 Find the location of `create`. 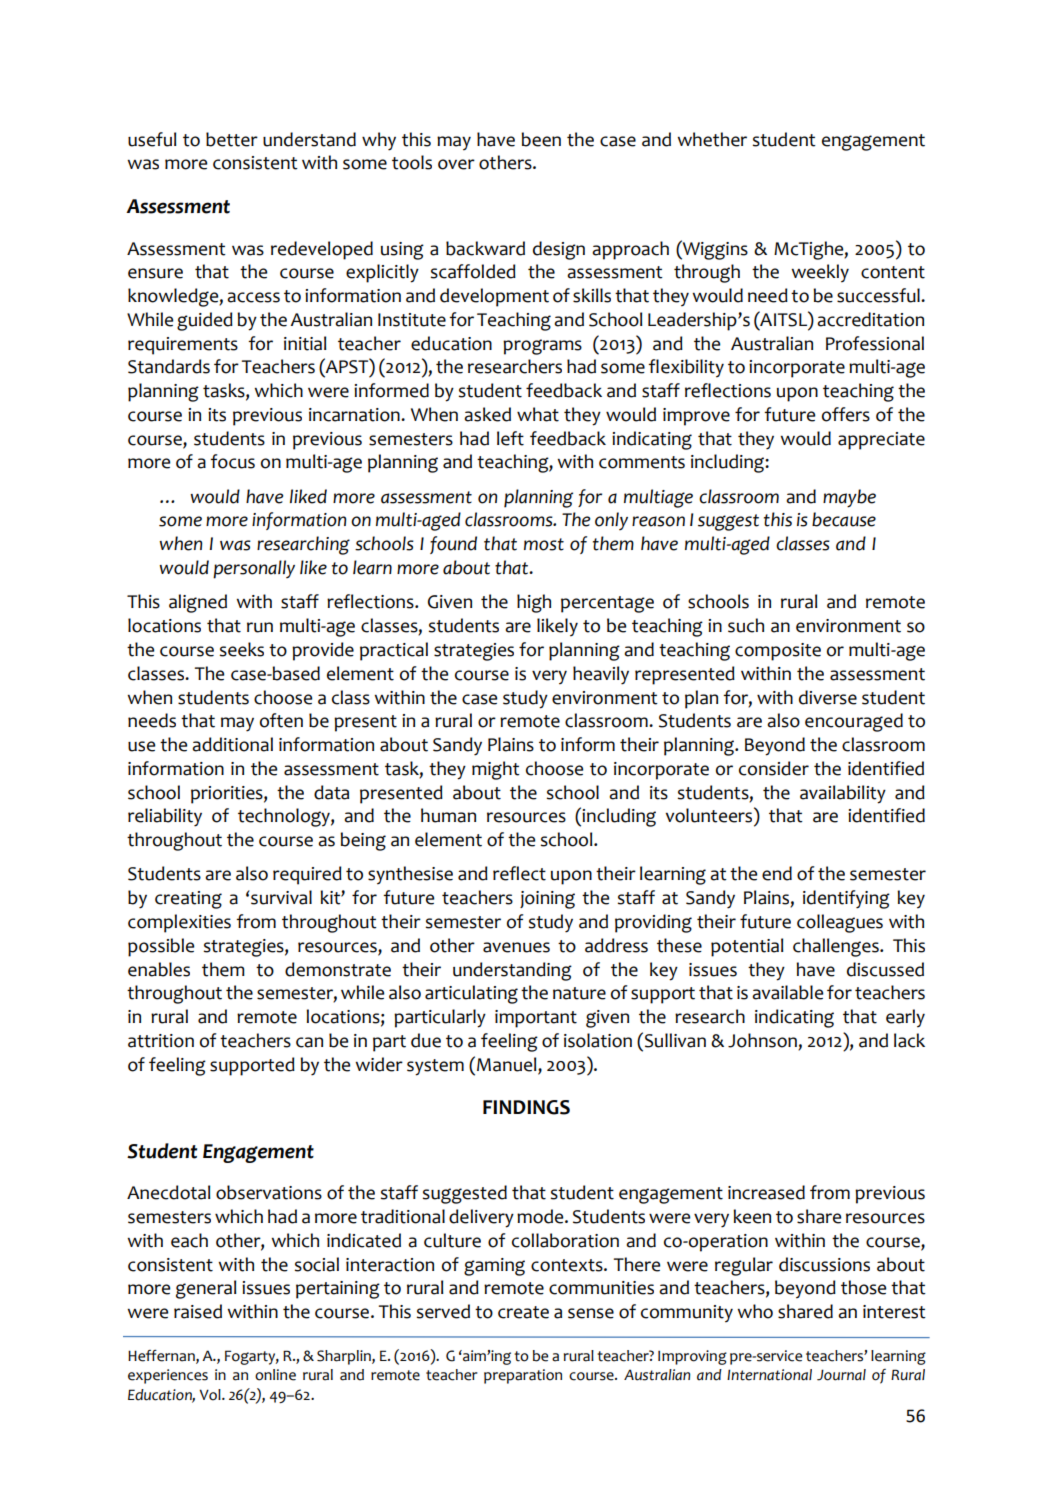

create is located at coordinates (523, 1312).
